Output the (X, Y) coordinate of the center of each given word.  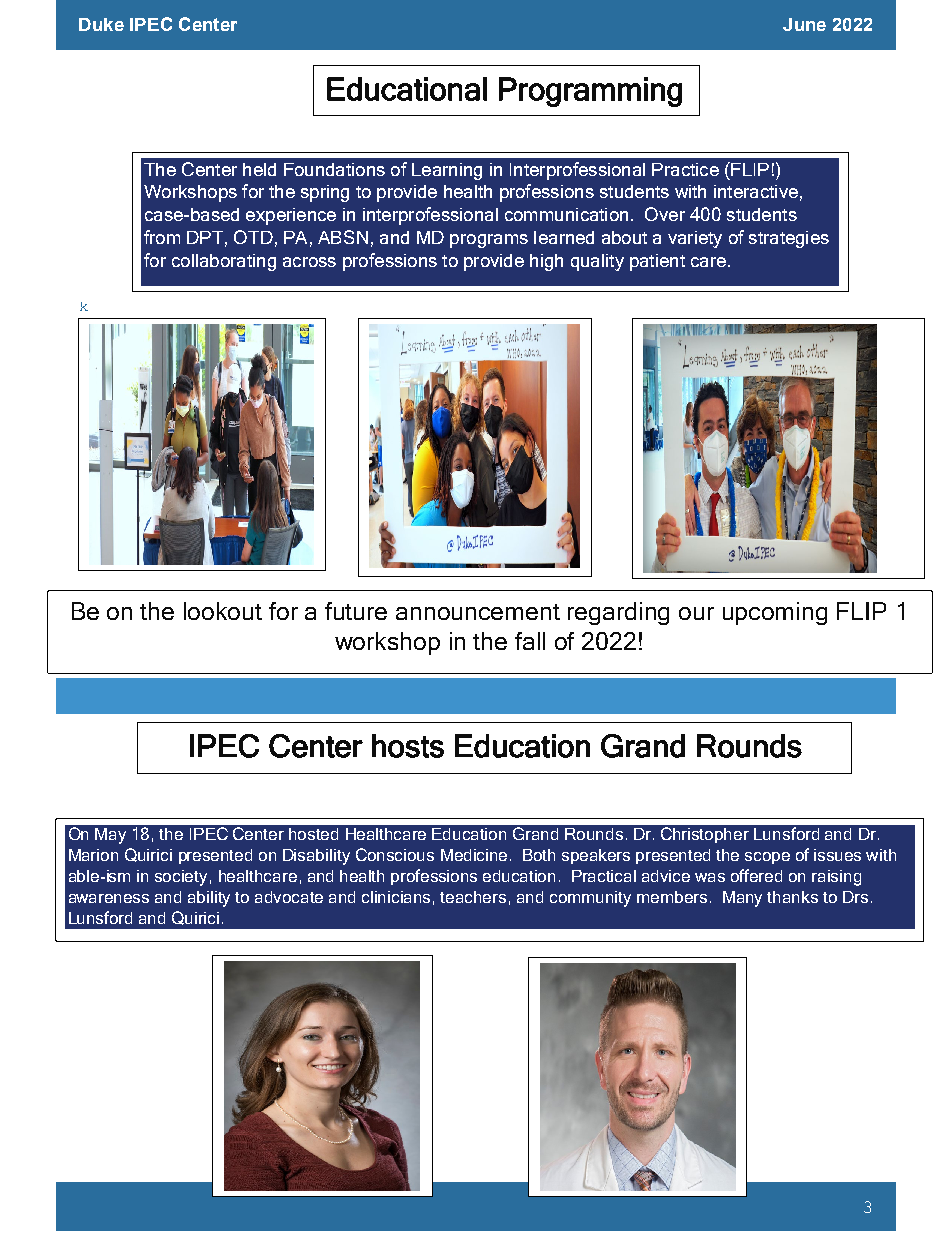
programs (489, 241)
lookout (223, 611)
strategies (789, 239)
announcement (478, 612)
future (356, 611)
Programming (590, 92)
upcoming (775, 613)
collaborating (224, 262)
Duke (101, 24)
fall (530, 641)
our (696, 613)
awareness (109, 898)
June (804, 24)
